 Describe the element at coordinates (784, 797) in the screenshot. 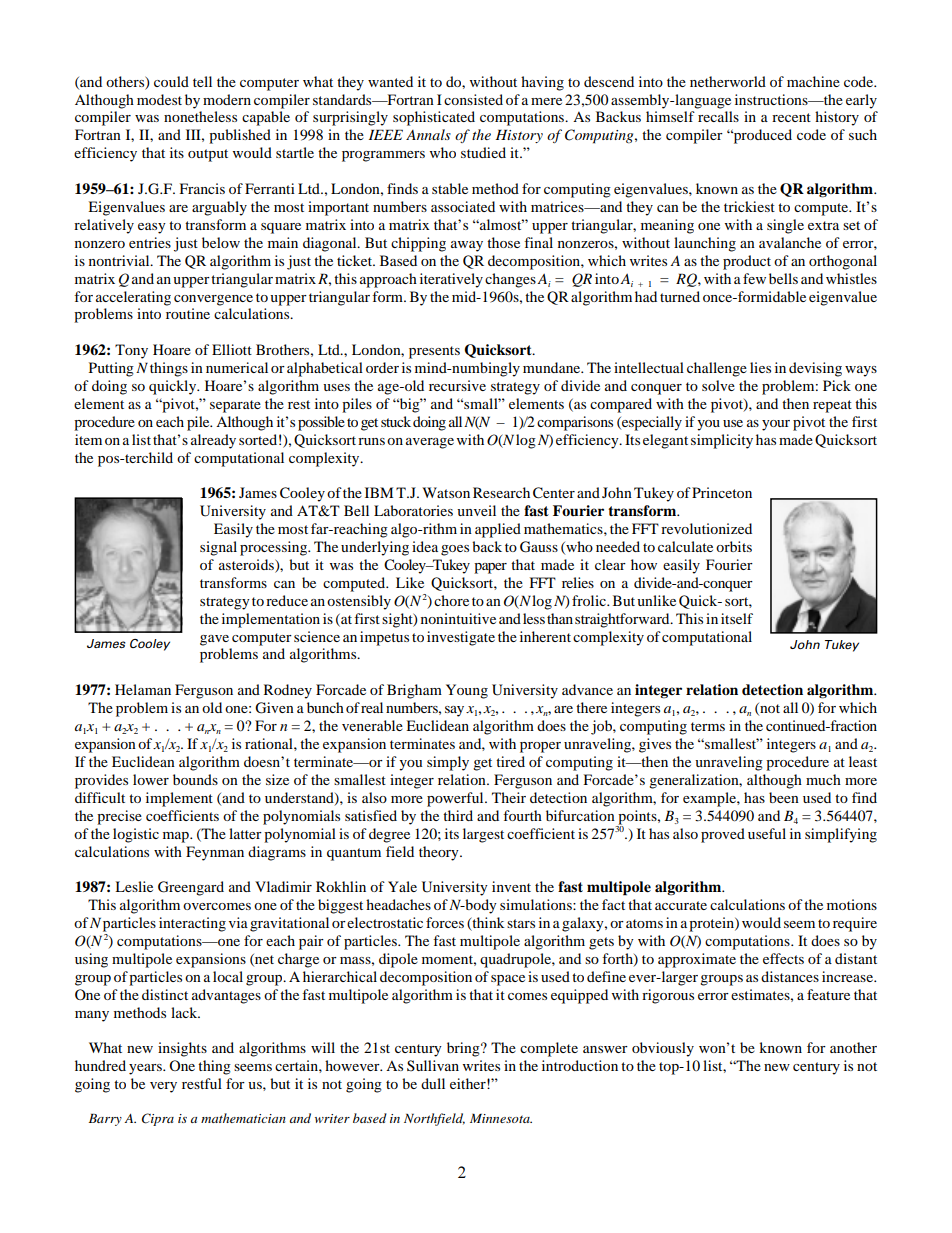

I see `been` at that location.
